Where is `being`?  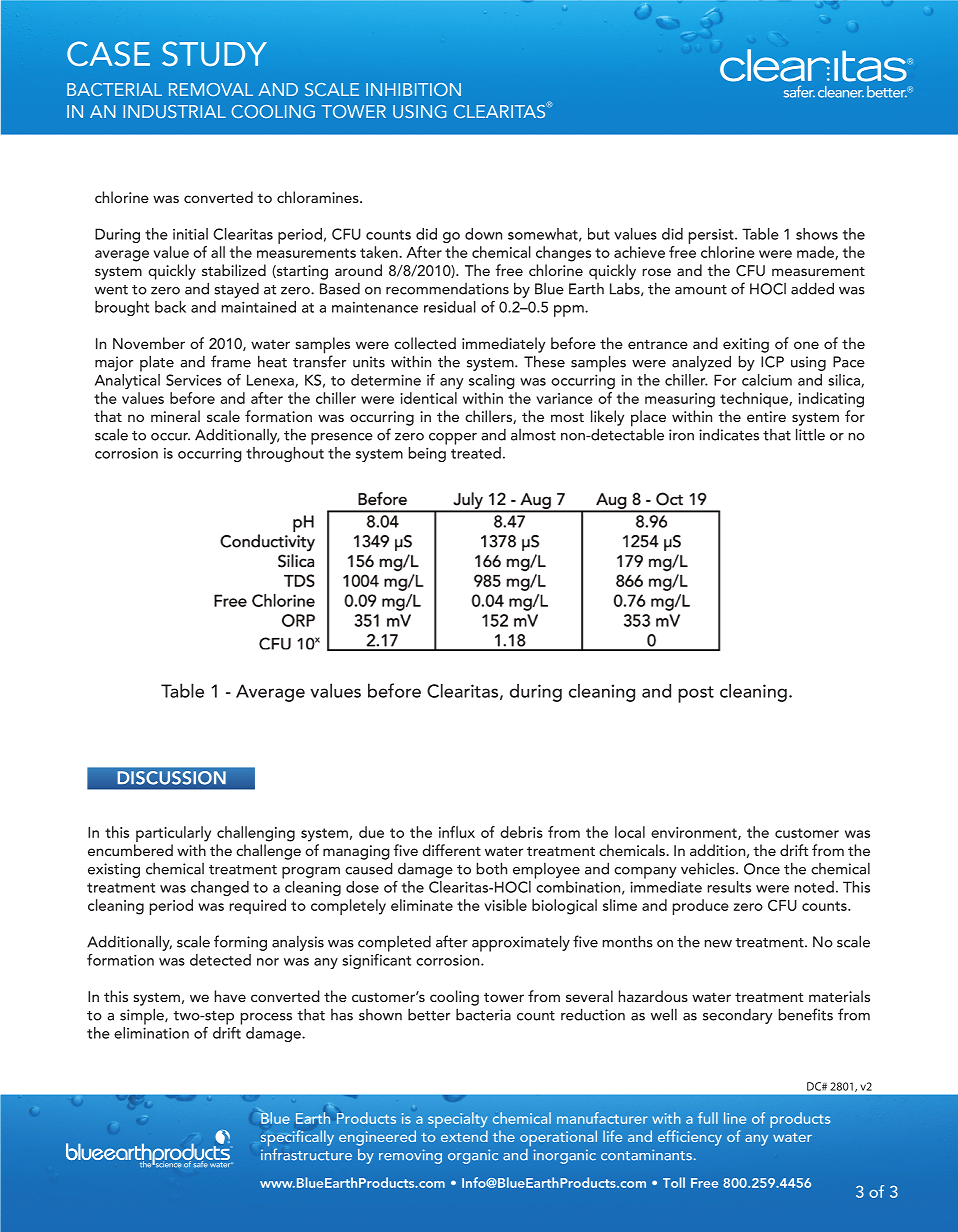 being is located at coordinates (427, 454).
